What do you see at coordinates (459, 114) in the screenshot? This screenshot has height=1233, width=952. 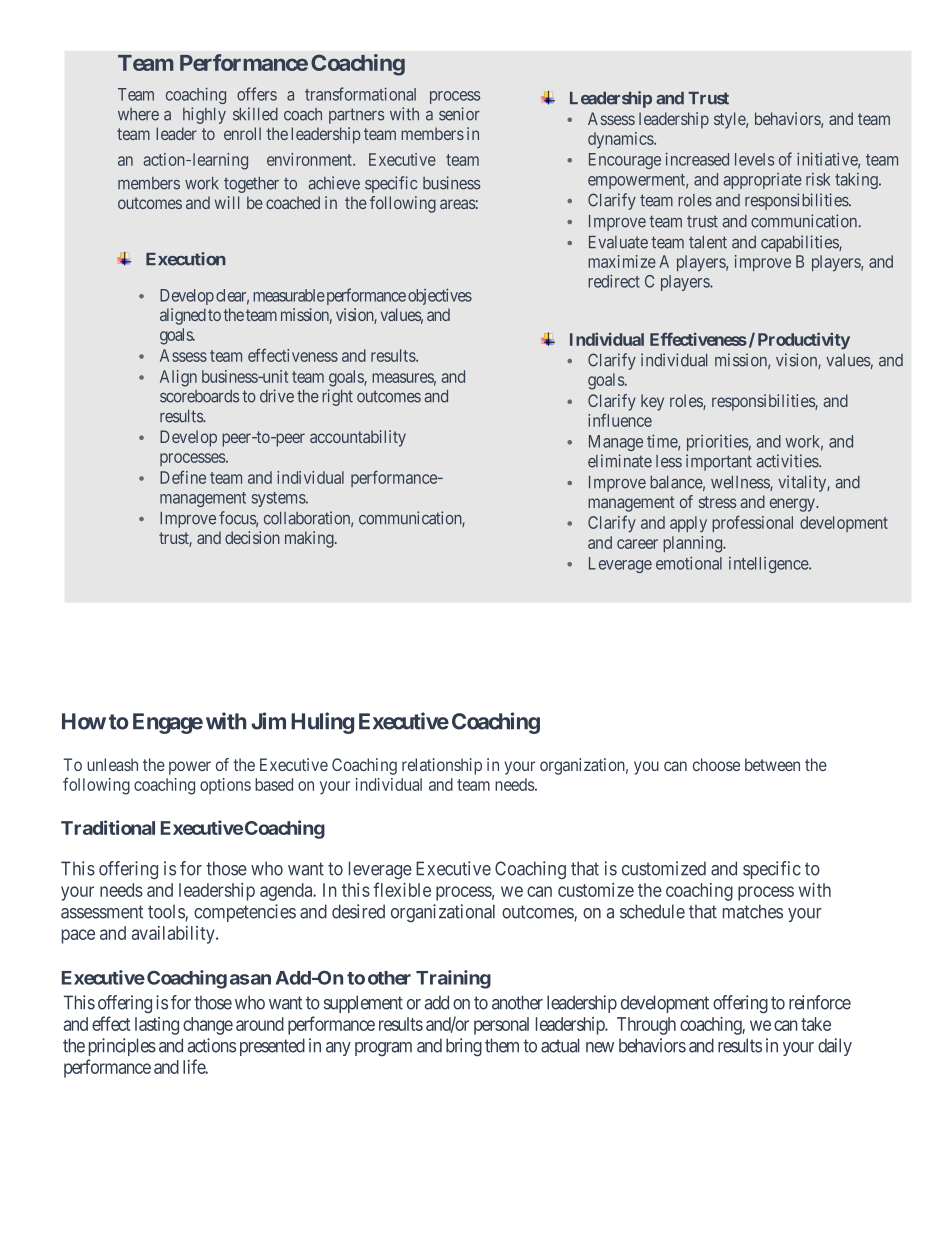 I see `senior` at bounding box center [459, 114].
